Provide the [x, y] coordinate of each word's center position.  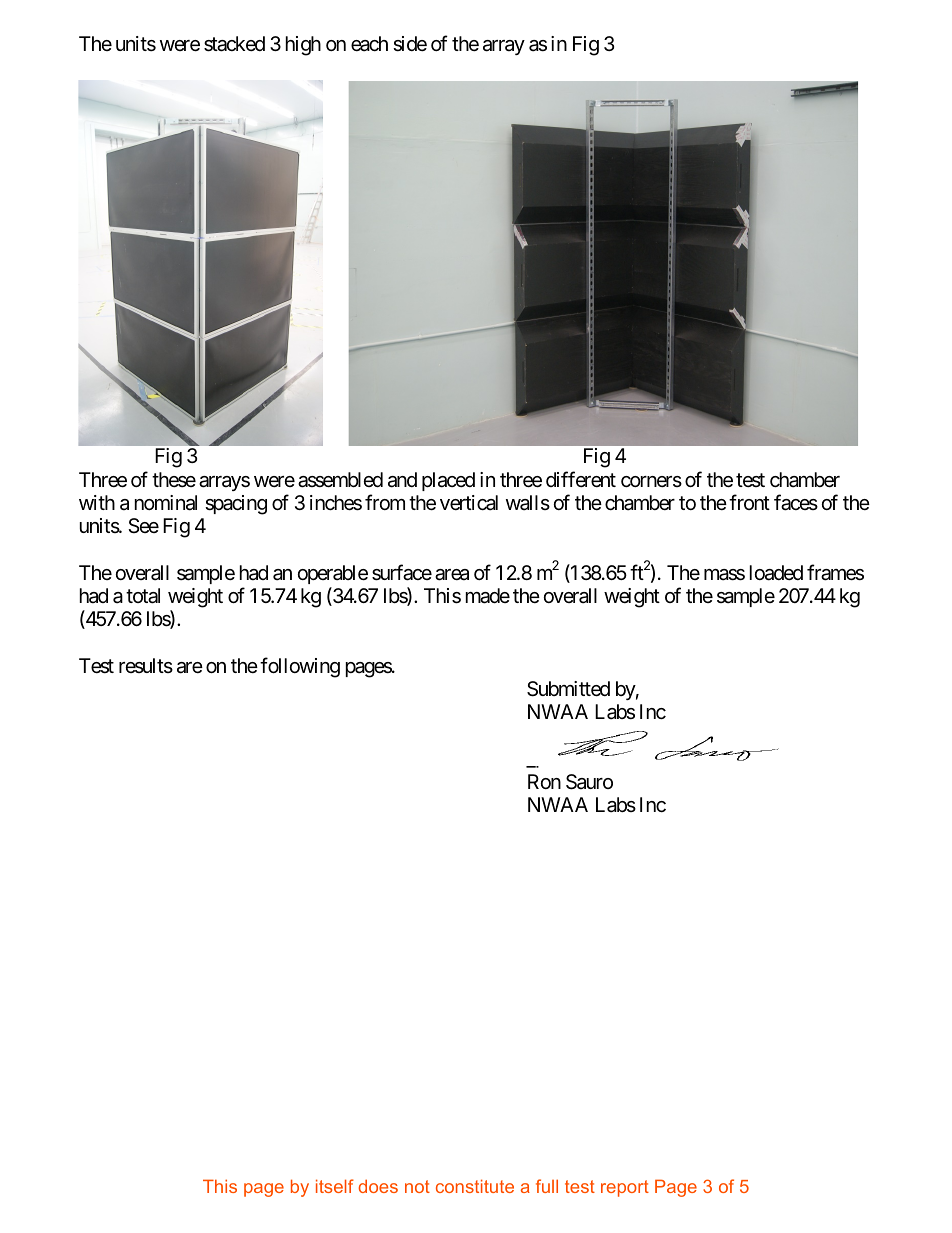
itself [335, 1186]
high [303, 46]
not [417, 1186]
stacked [234, 44]
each [369, 44]
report [625, 1188]
